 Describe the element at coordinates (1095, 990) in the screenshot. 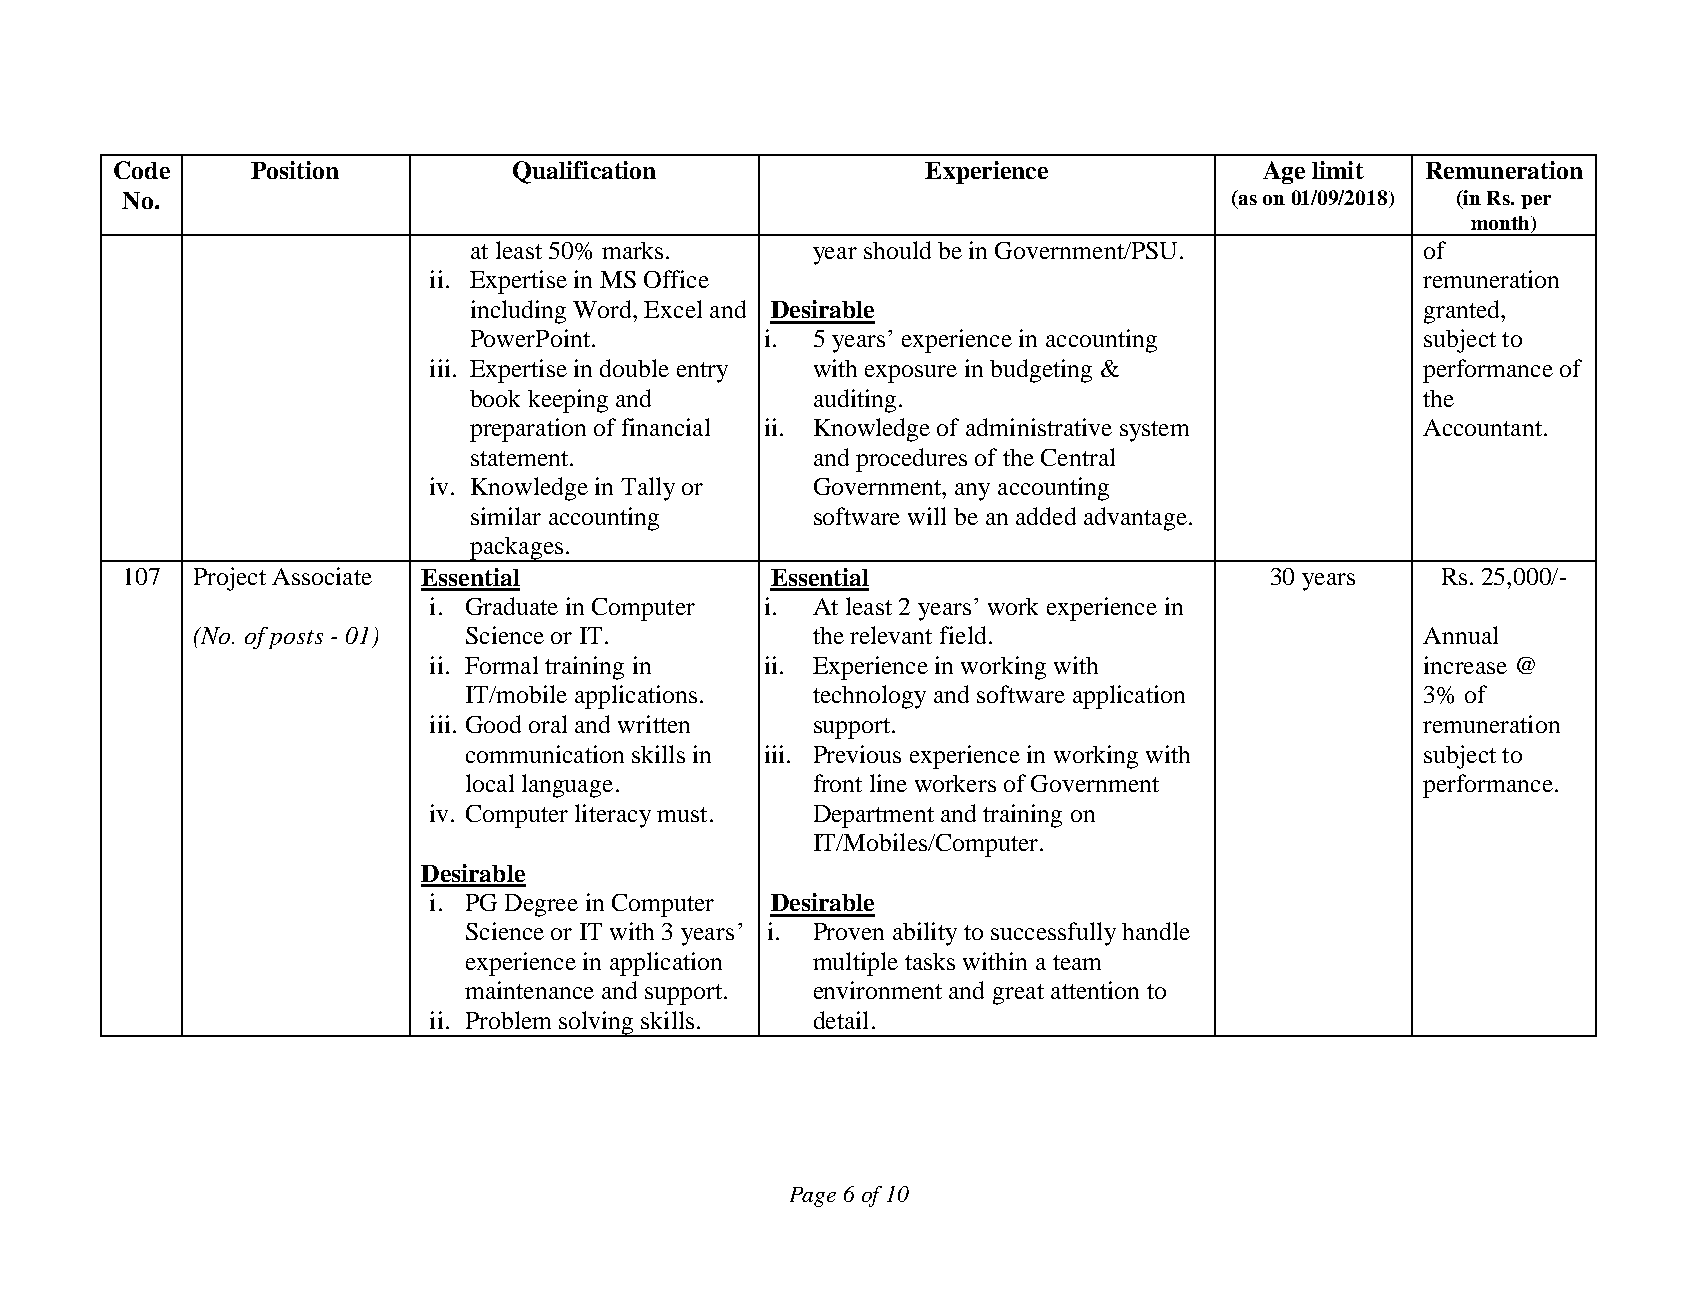

I see `attention` at that location.
